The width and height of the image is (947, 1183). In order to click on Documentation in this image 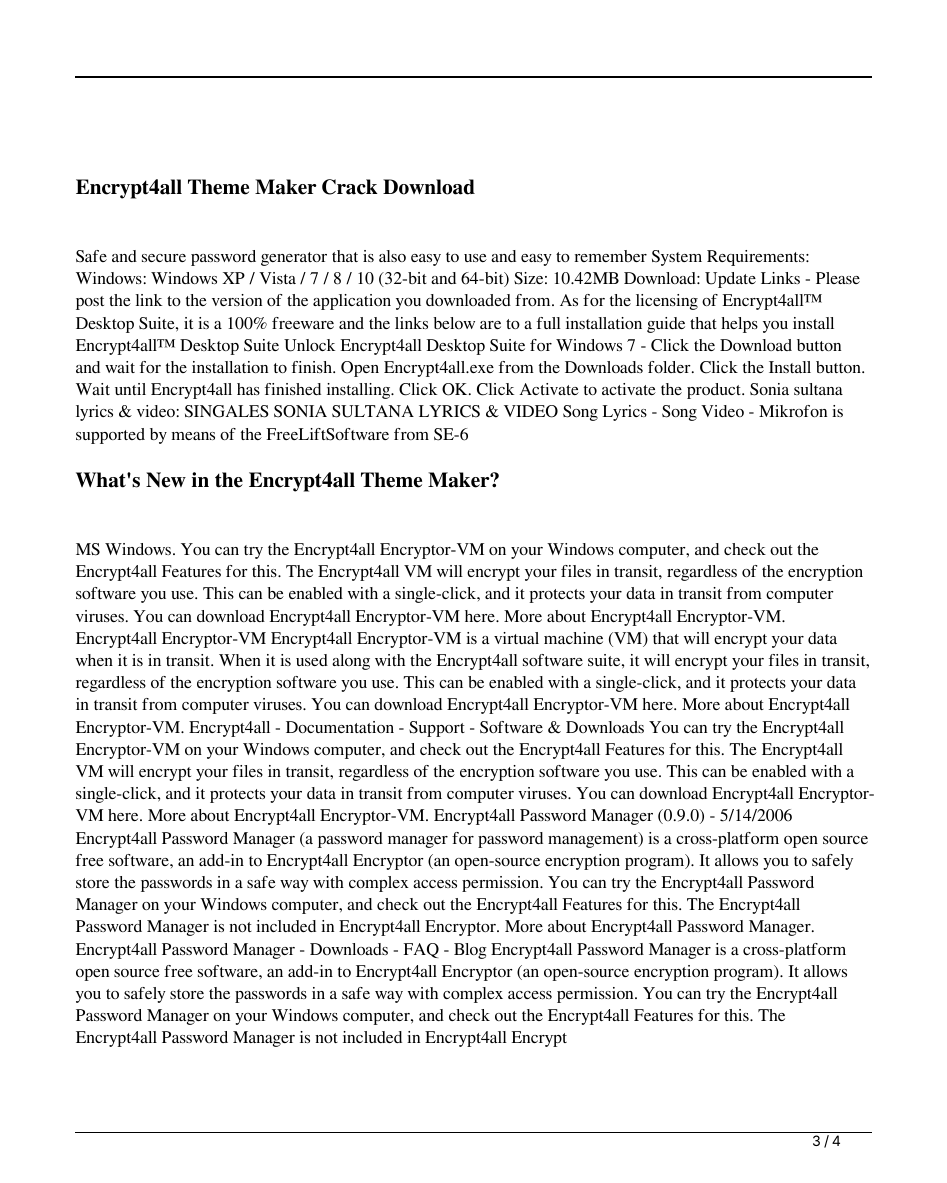, I will do `click(340, 727)`.
